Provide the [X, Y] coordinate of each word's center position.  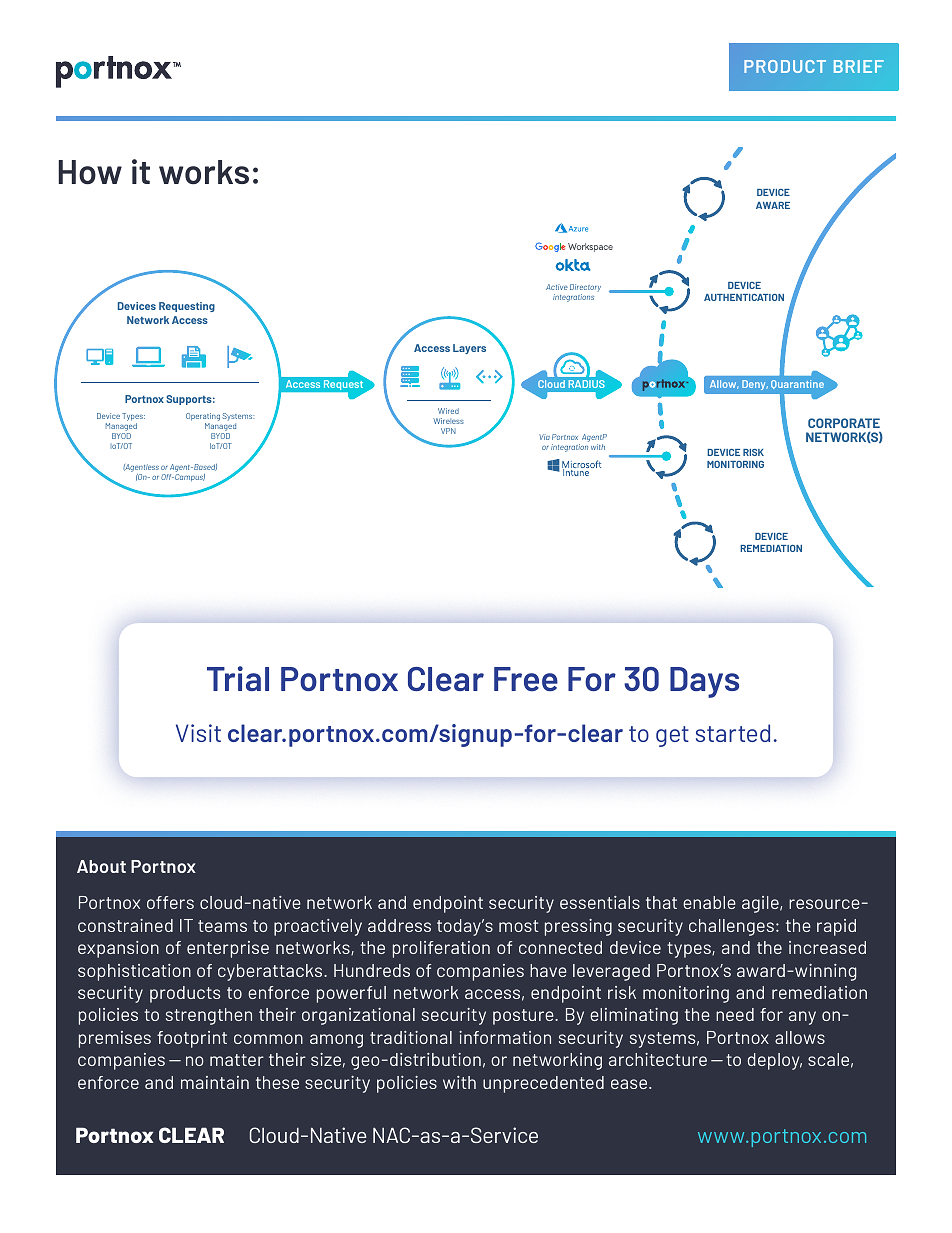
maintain [215, 1082]
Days [704, 682]
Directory [585, 289]
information [505, 1037]
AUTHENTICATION [744, 297]
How [90, 172]
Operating [203, 417]
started [733, 733]
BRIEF [859, 66]
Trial [238, 678]
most [519, 926]
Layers [469, 349]
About [101, 866]
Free [526, 679]
